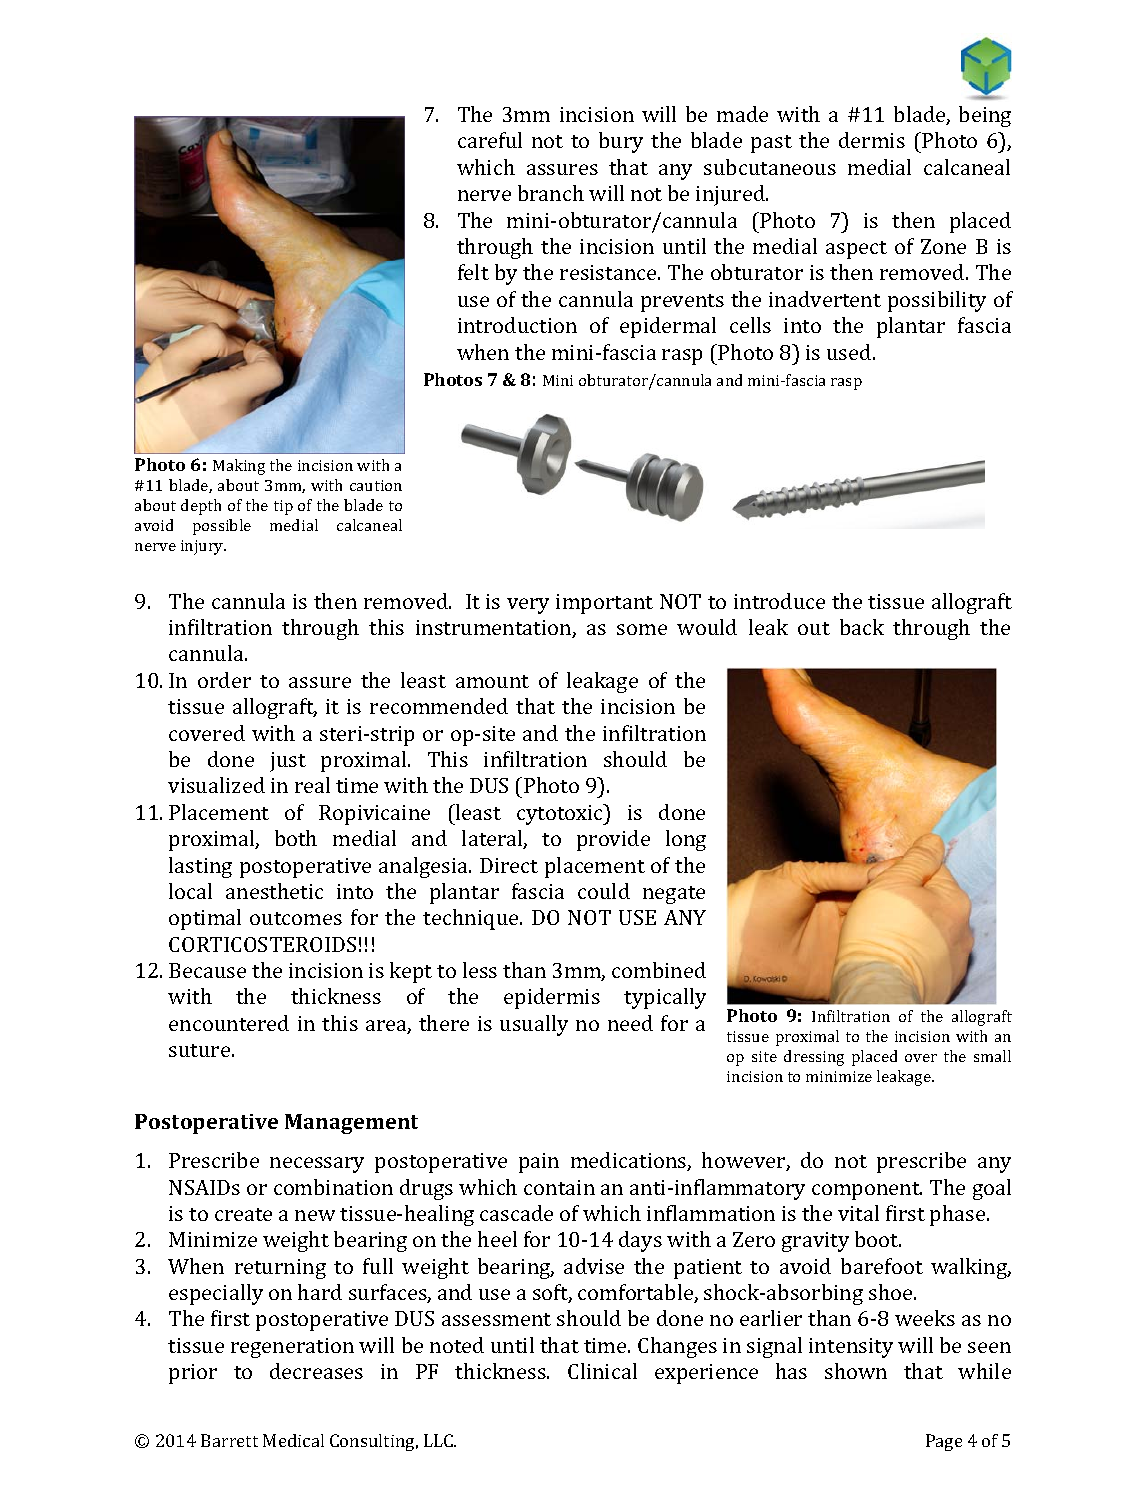 The height and width of the screenshot is (1485, 1147). I want to click on provide, so click(613, 840).
